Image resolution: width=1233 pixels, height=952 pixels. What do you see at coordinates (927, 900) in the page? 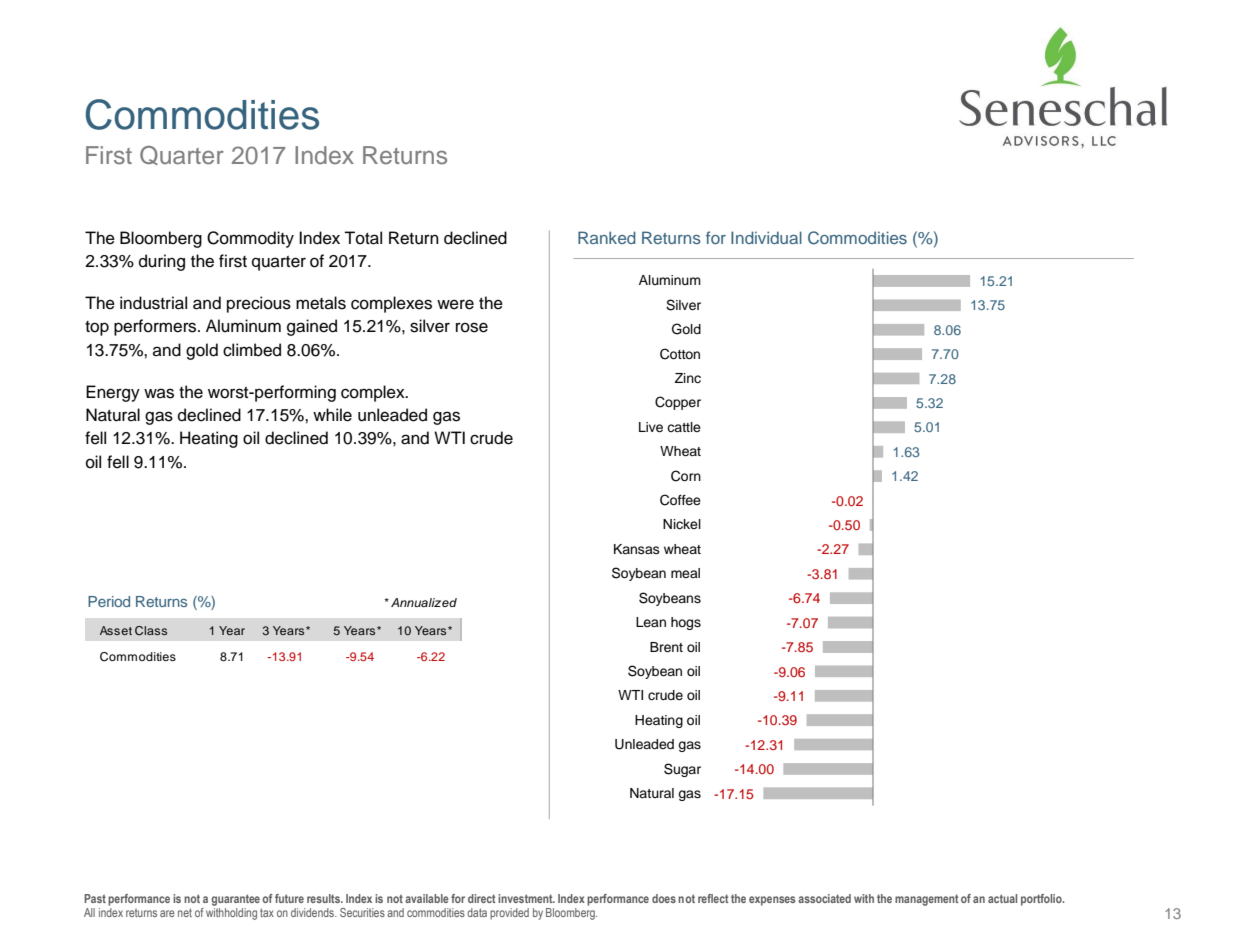
I see `management` at bounding box center [927, 900].
